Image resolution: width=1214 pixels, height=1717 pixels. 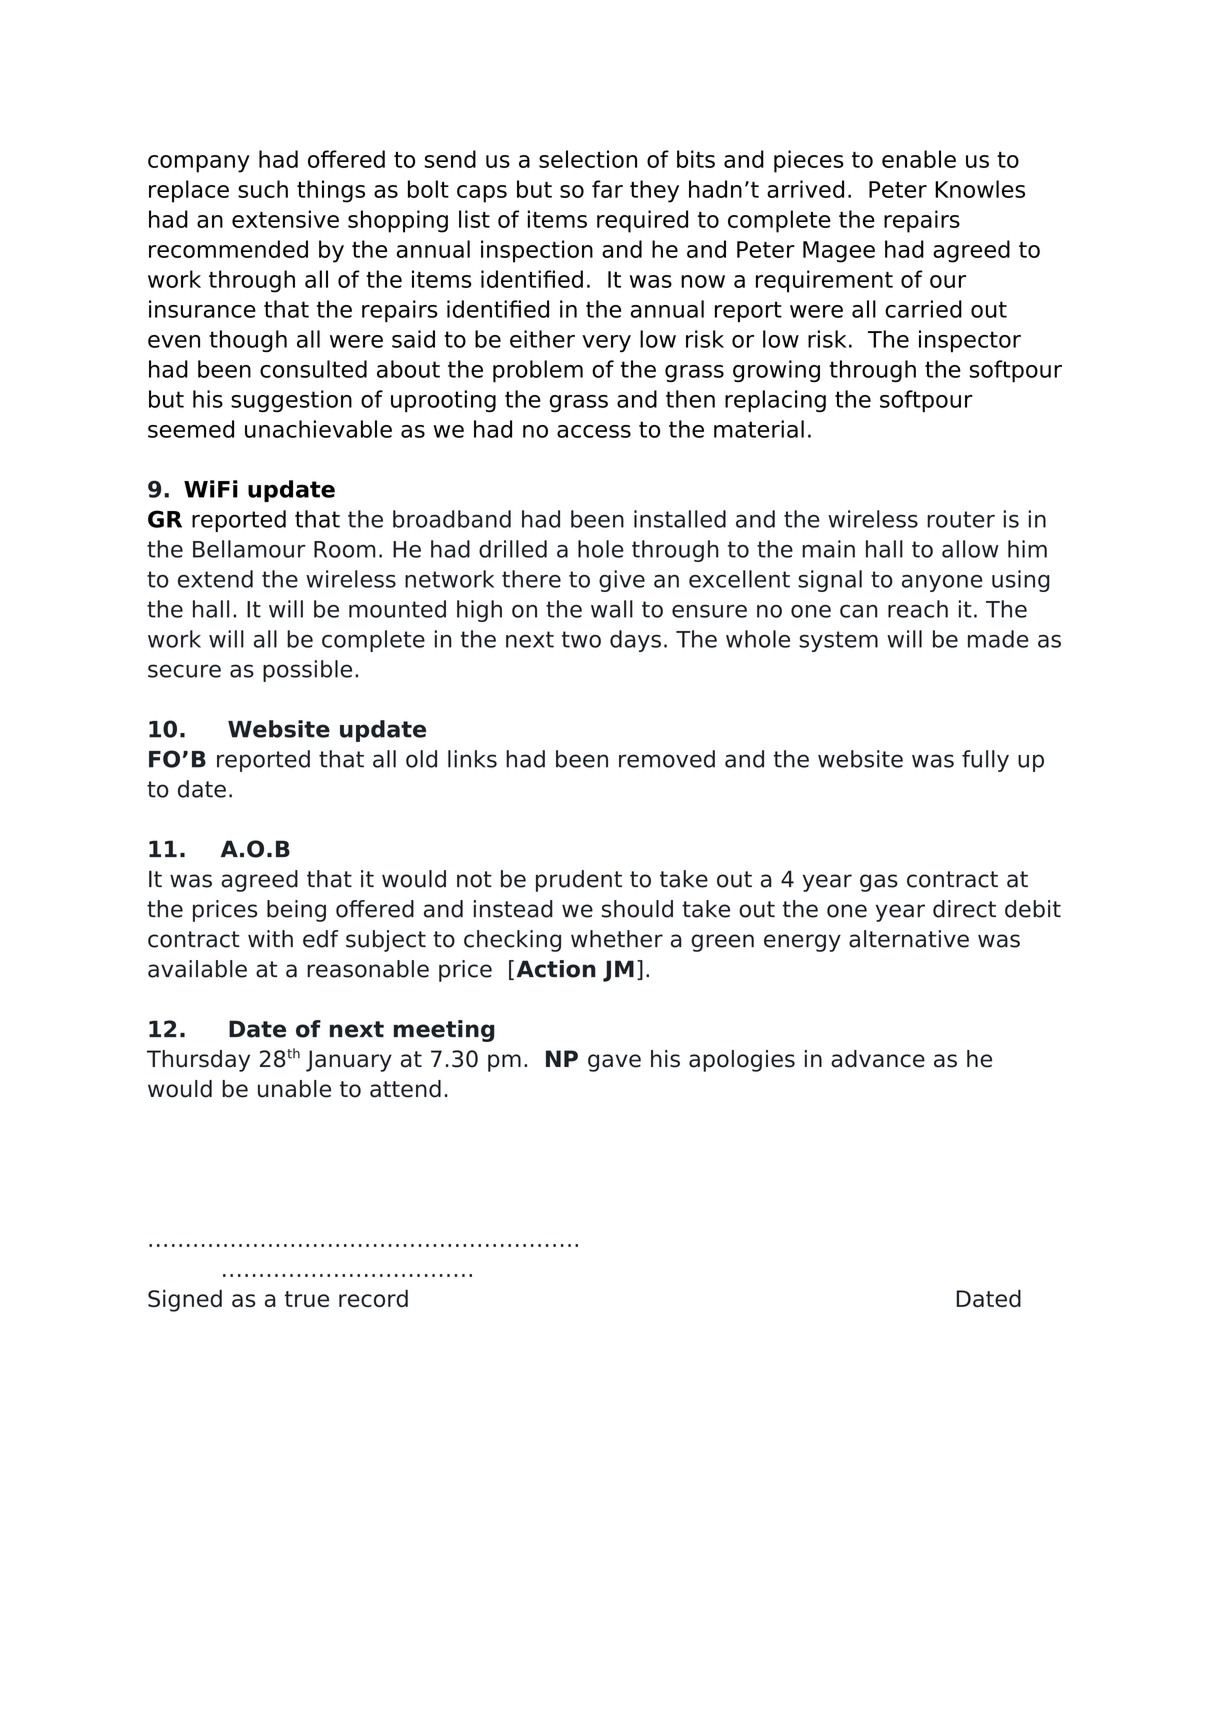 I want to click on being, so click(x=296, y=911).
